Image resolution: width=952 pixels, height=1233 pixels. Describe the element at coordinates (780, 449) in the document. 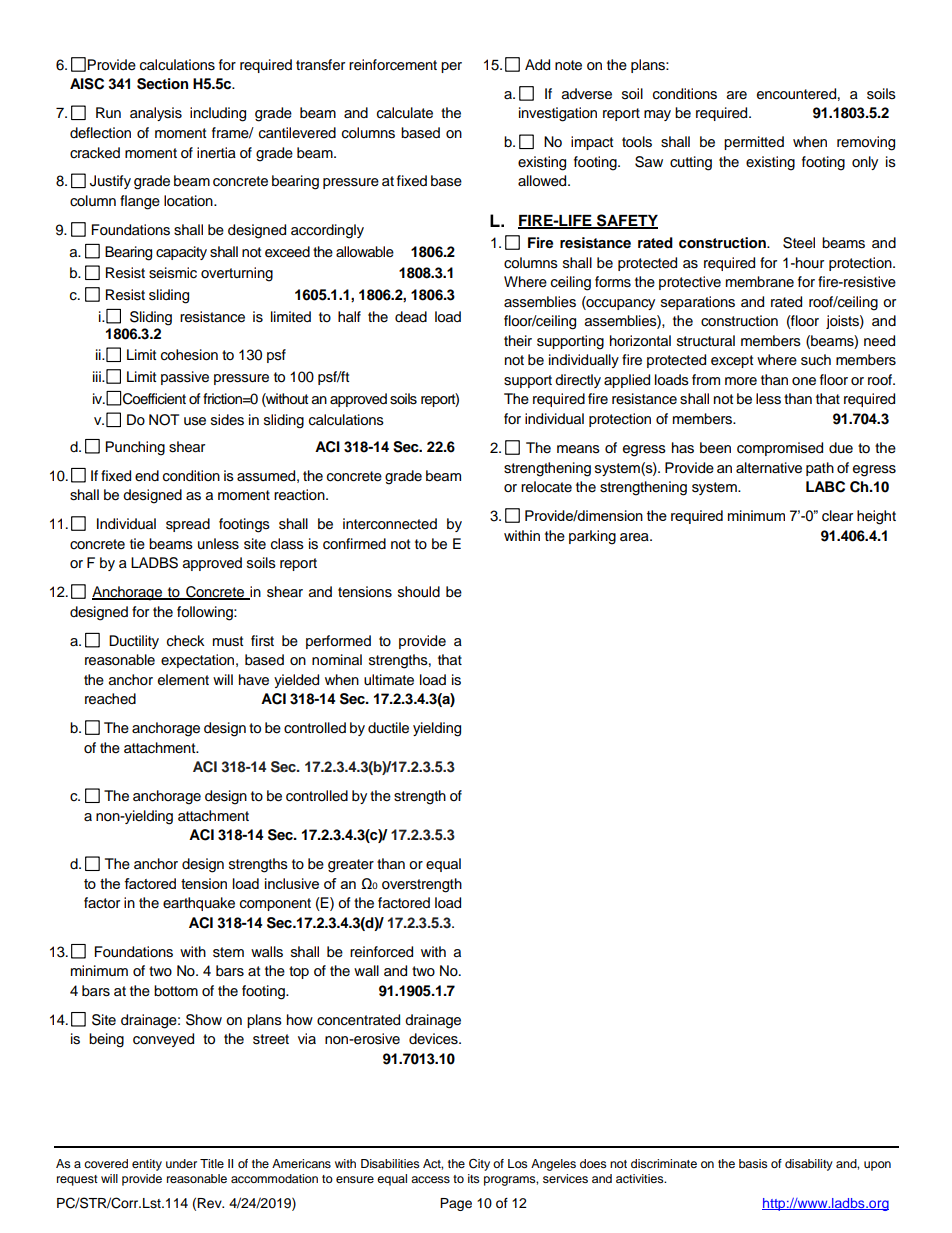

I see `compromised` at that location.
